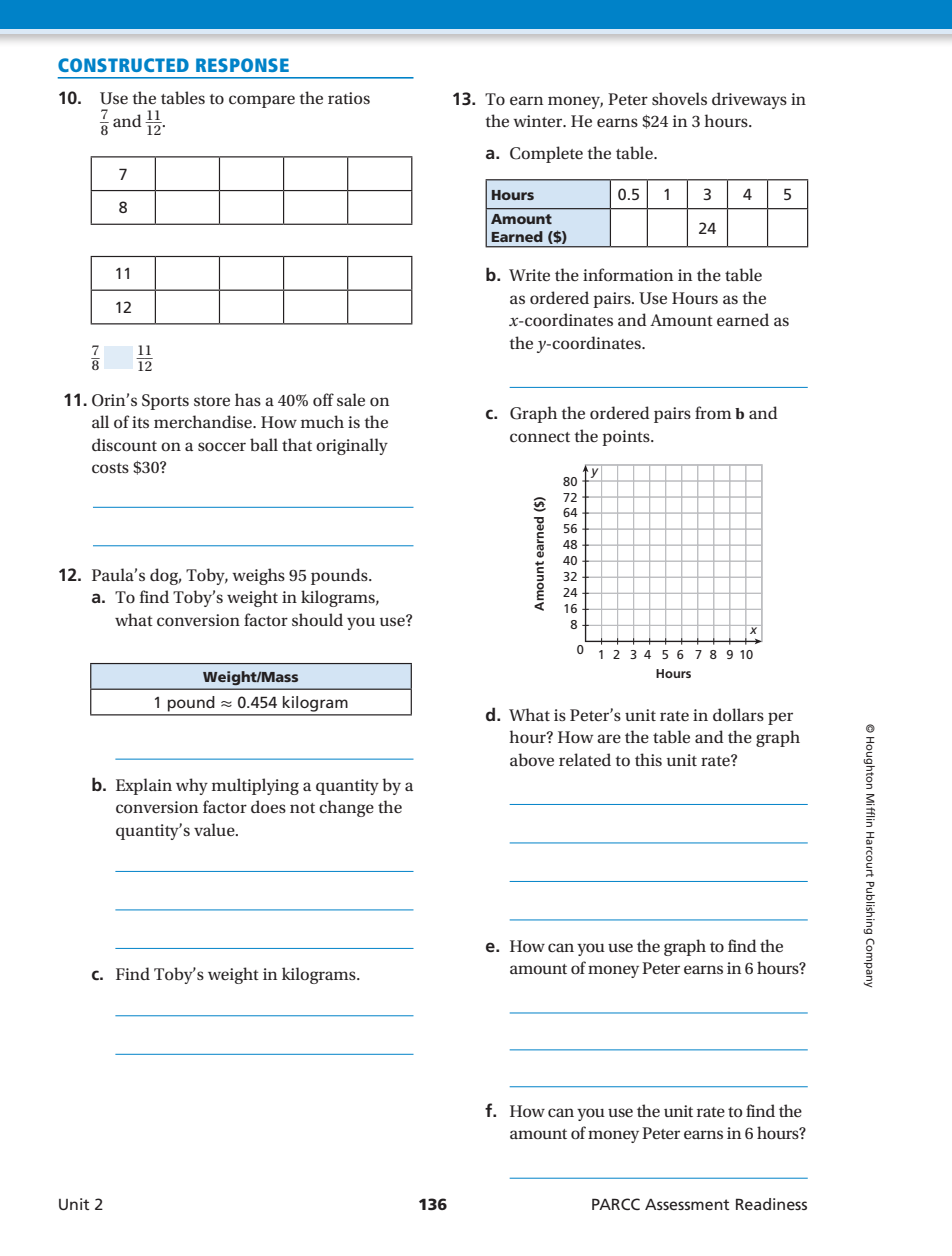 This document has width=952, height=1256. Describe the element at coordinates (258, 576) in the document. I see `weighs` at that location.
